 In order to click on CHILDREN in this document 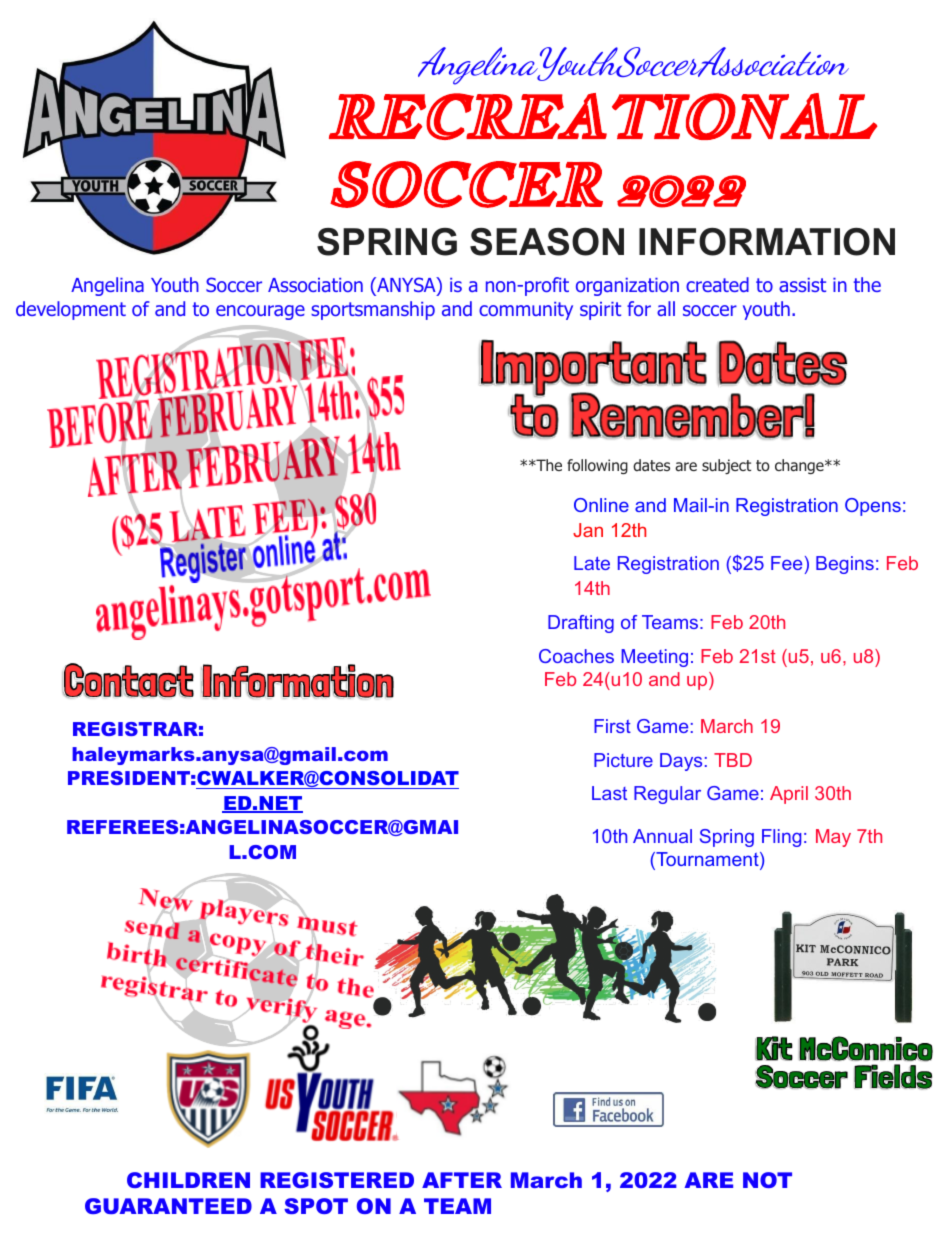, I will do `click(188, 1180)`.
